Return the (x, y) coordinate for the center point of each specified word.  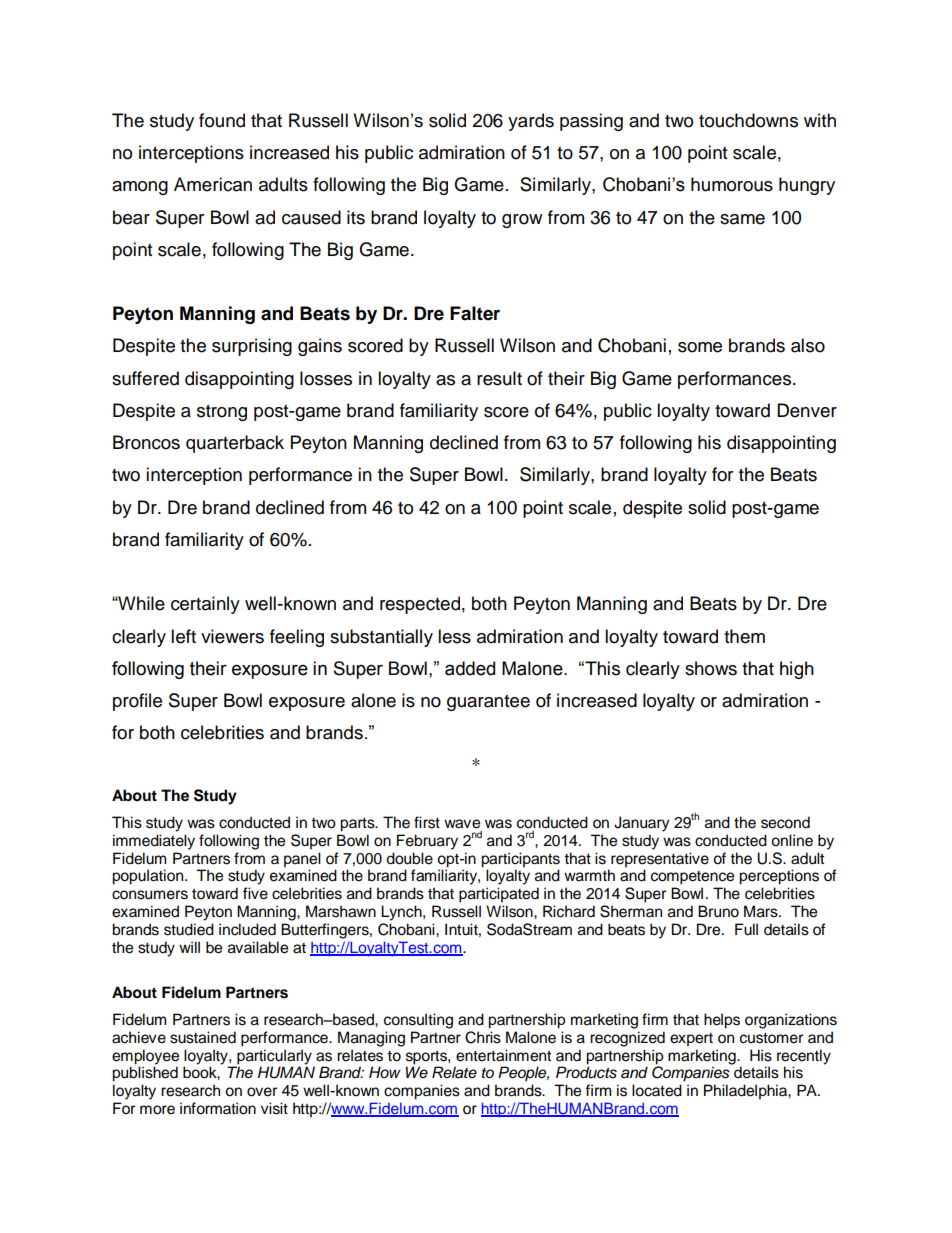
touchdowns (748, 120)
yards (531, 122)
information (218, 1108)
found (222, 120)
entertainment (503, 1055)
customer (771, 1038)
